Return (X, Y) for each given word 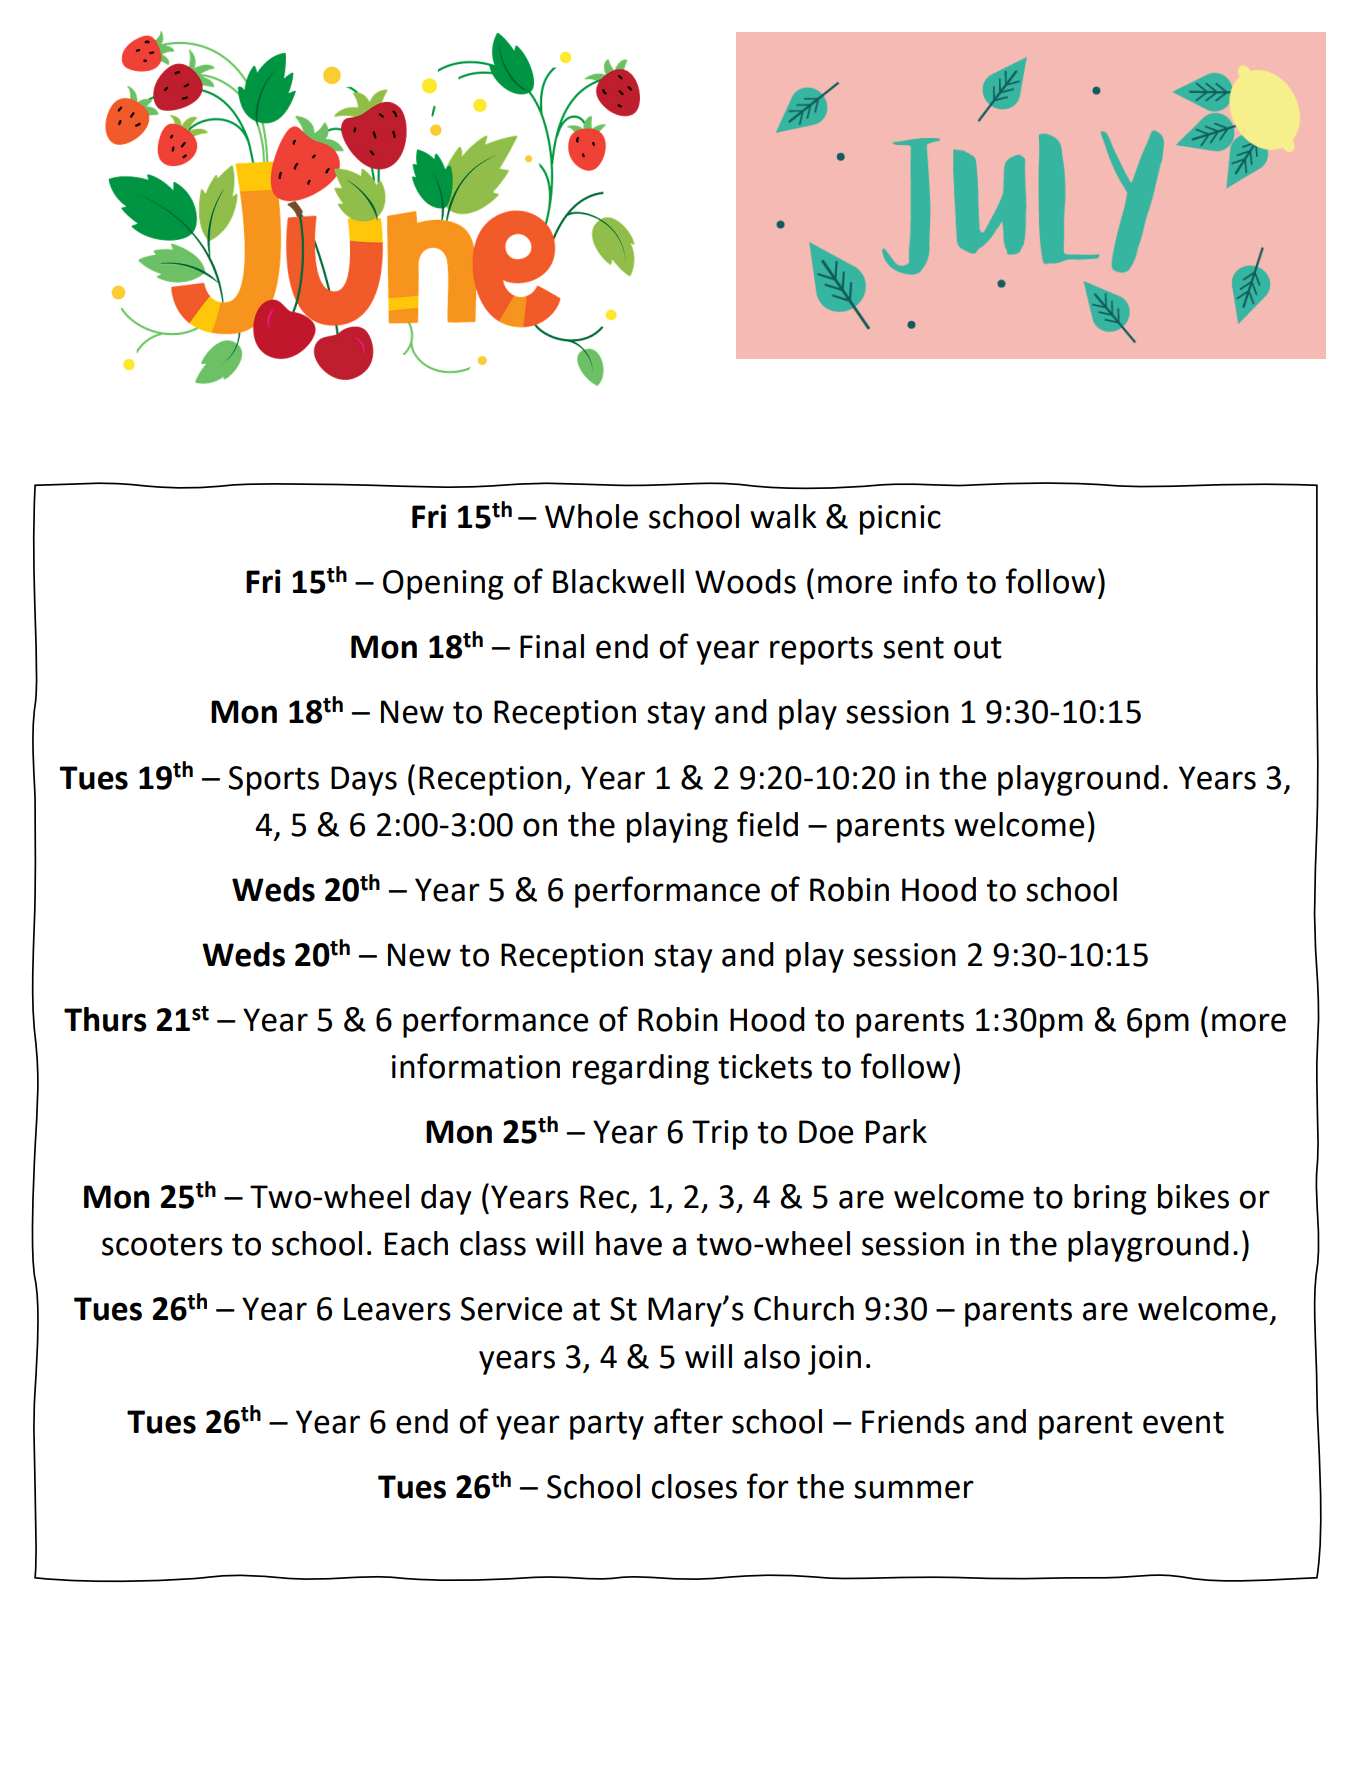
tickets (765, 1066)
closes (694, 1486)
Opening (443, 585)
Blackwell (618, 581)
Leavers (397, 1309)
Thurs (105, 1019)
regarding (641, 1069)
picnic (900, 520)
